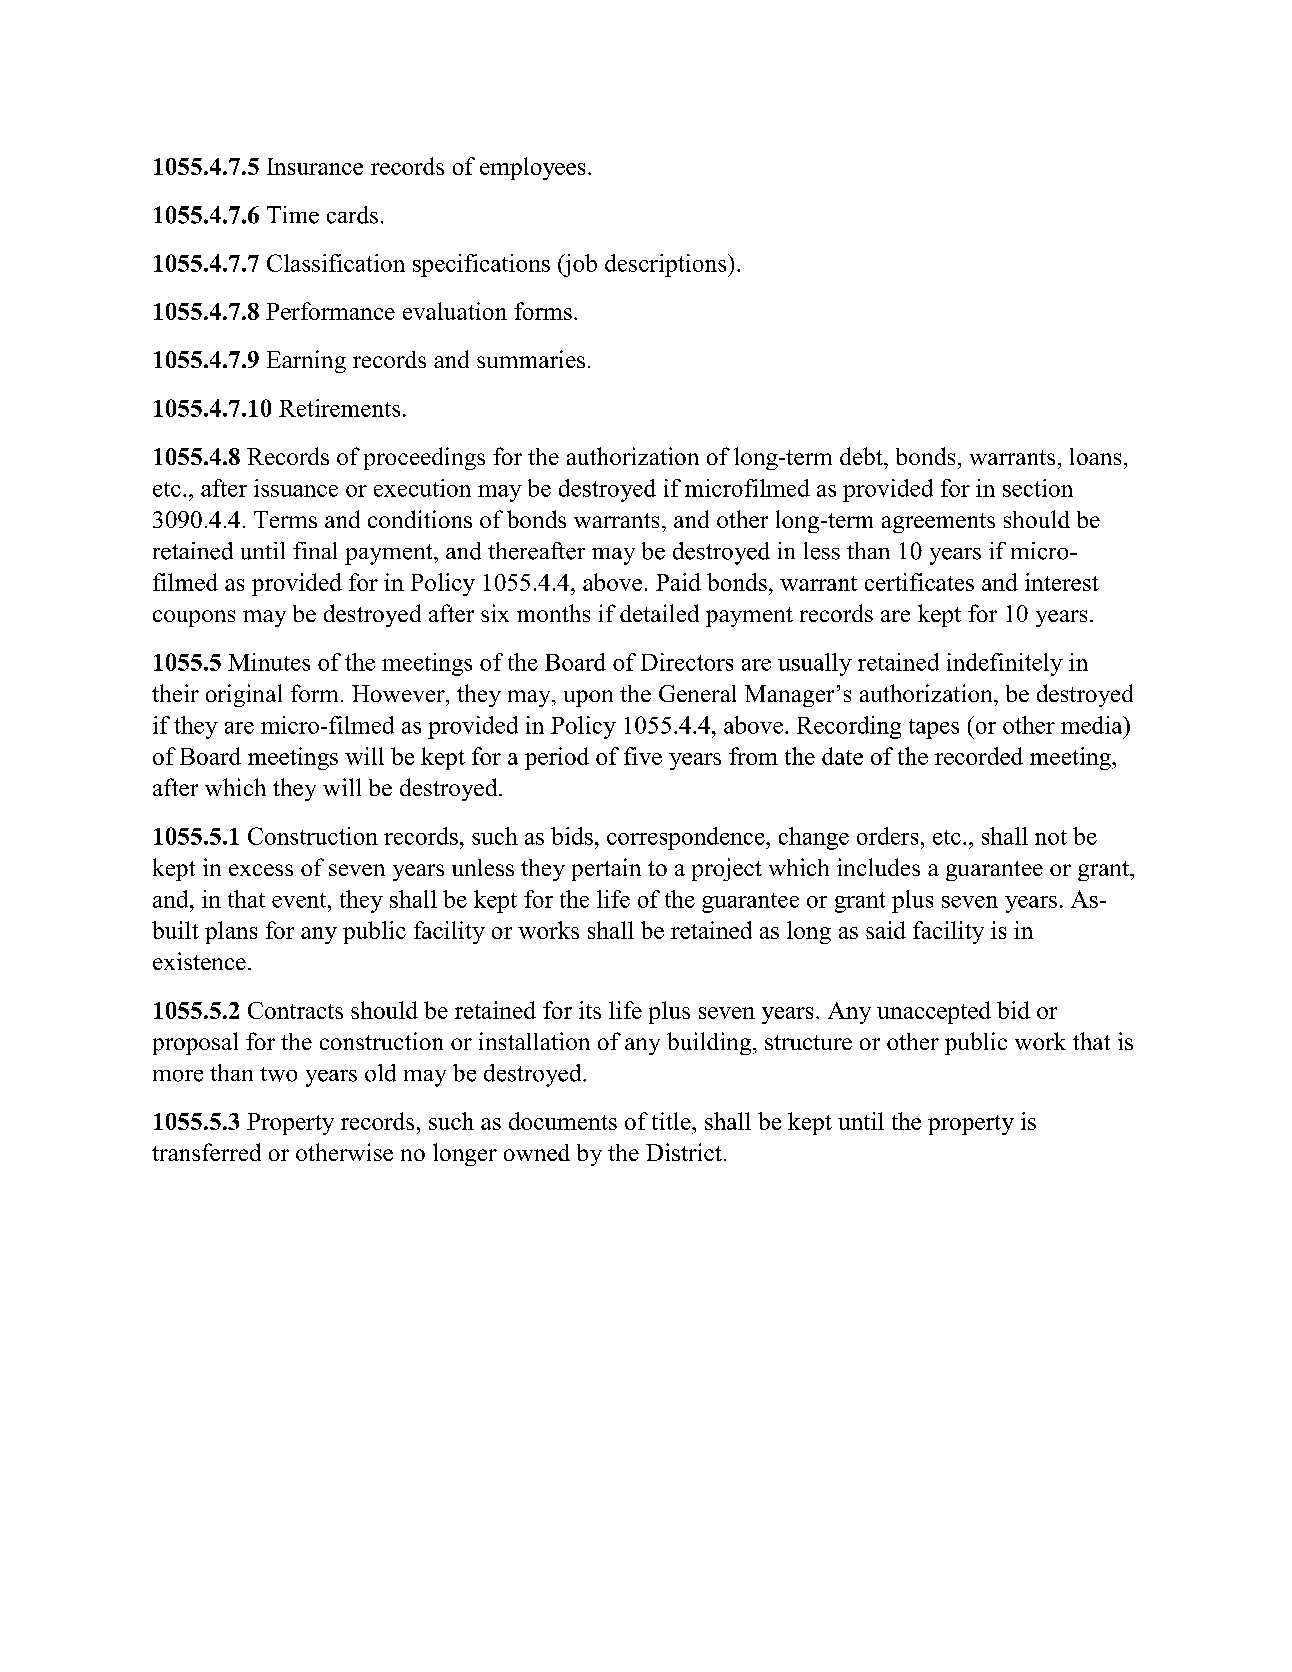  I want to click on not, so click(1051, 837).
